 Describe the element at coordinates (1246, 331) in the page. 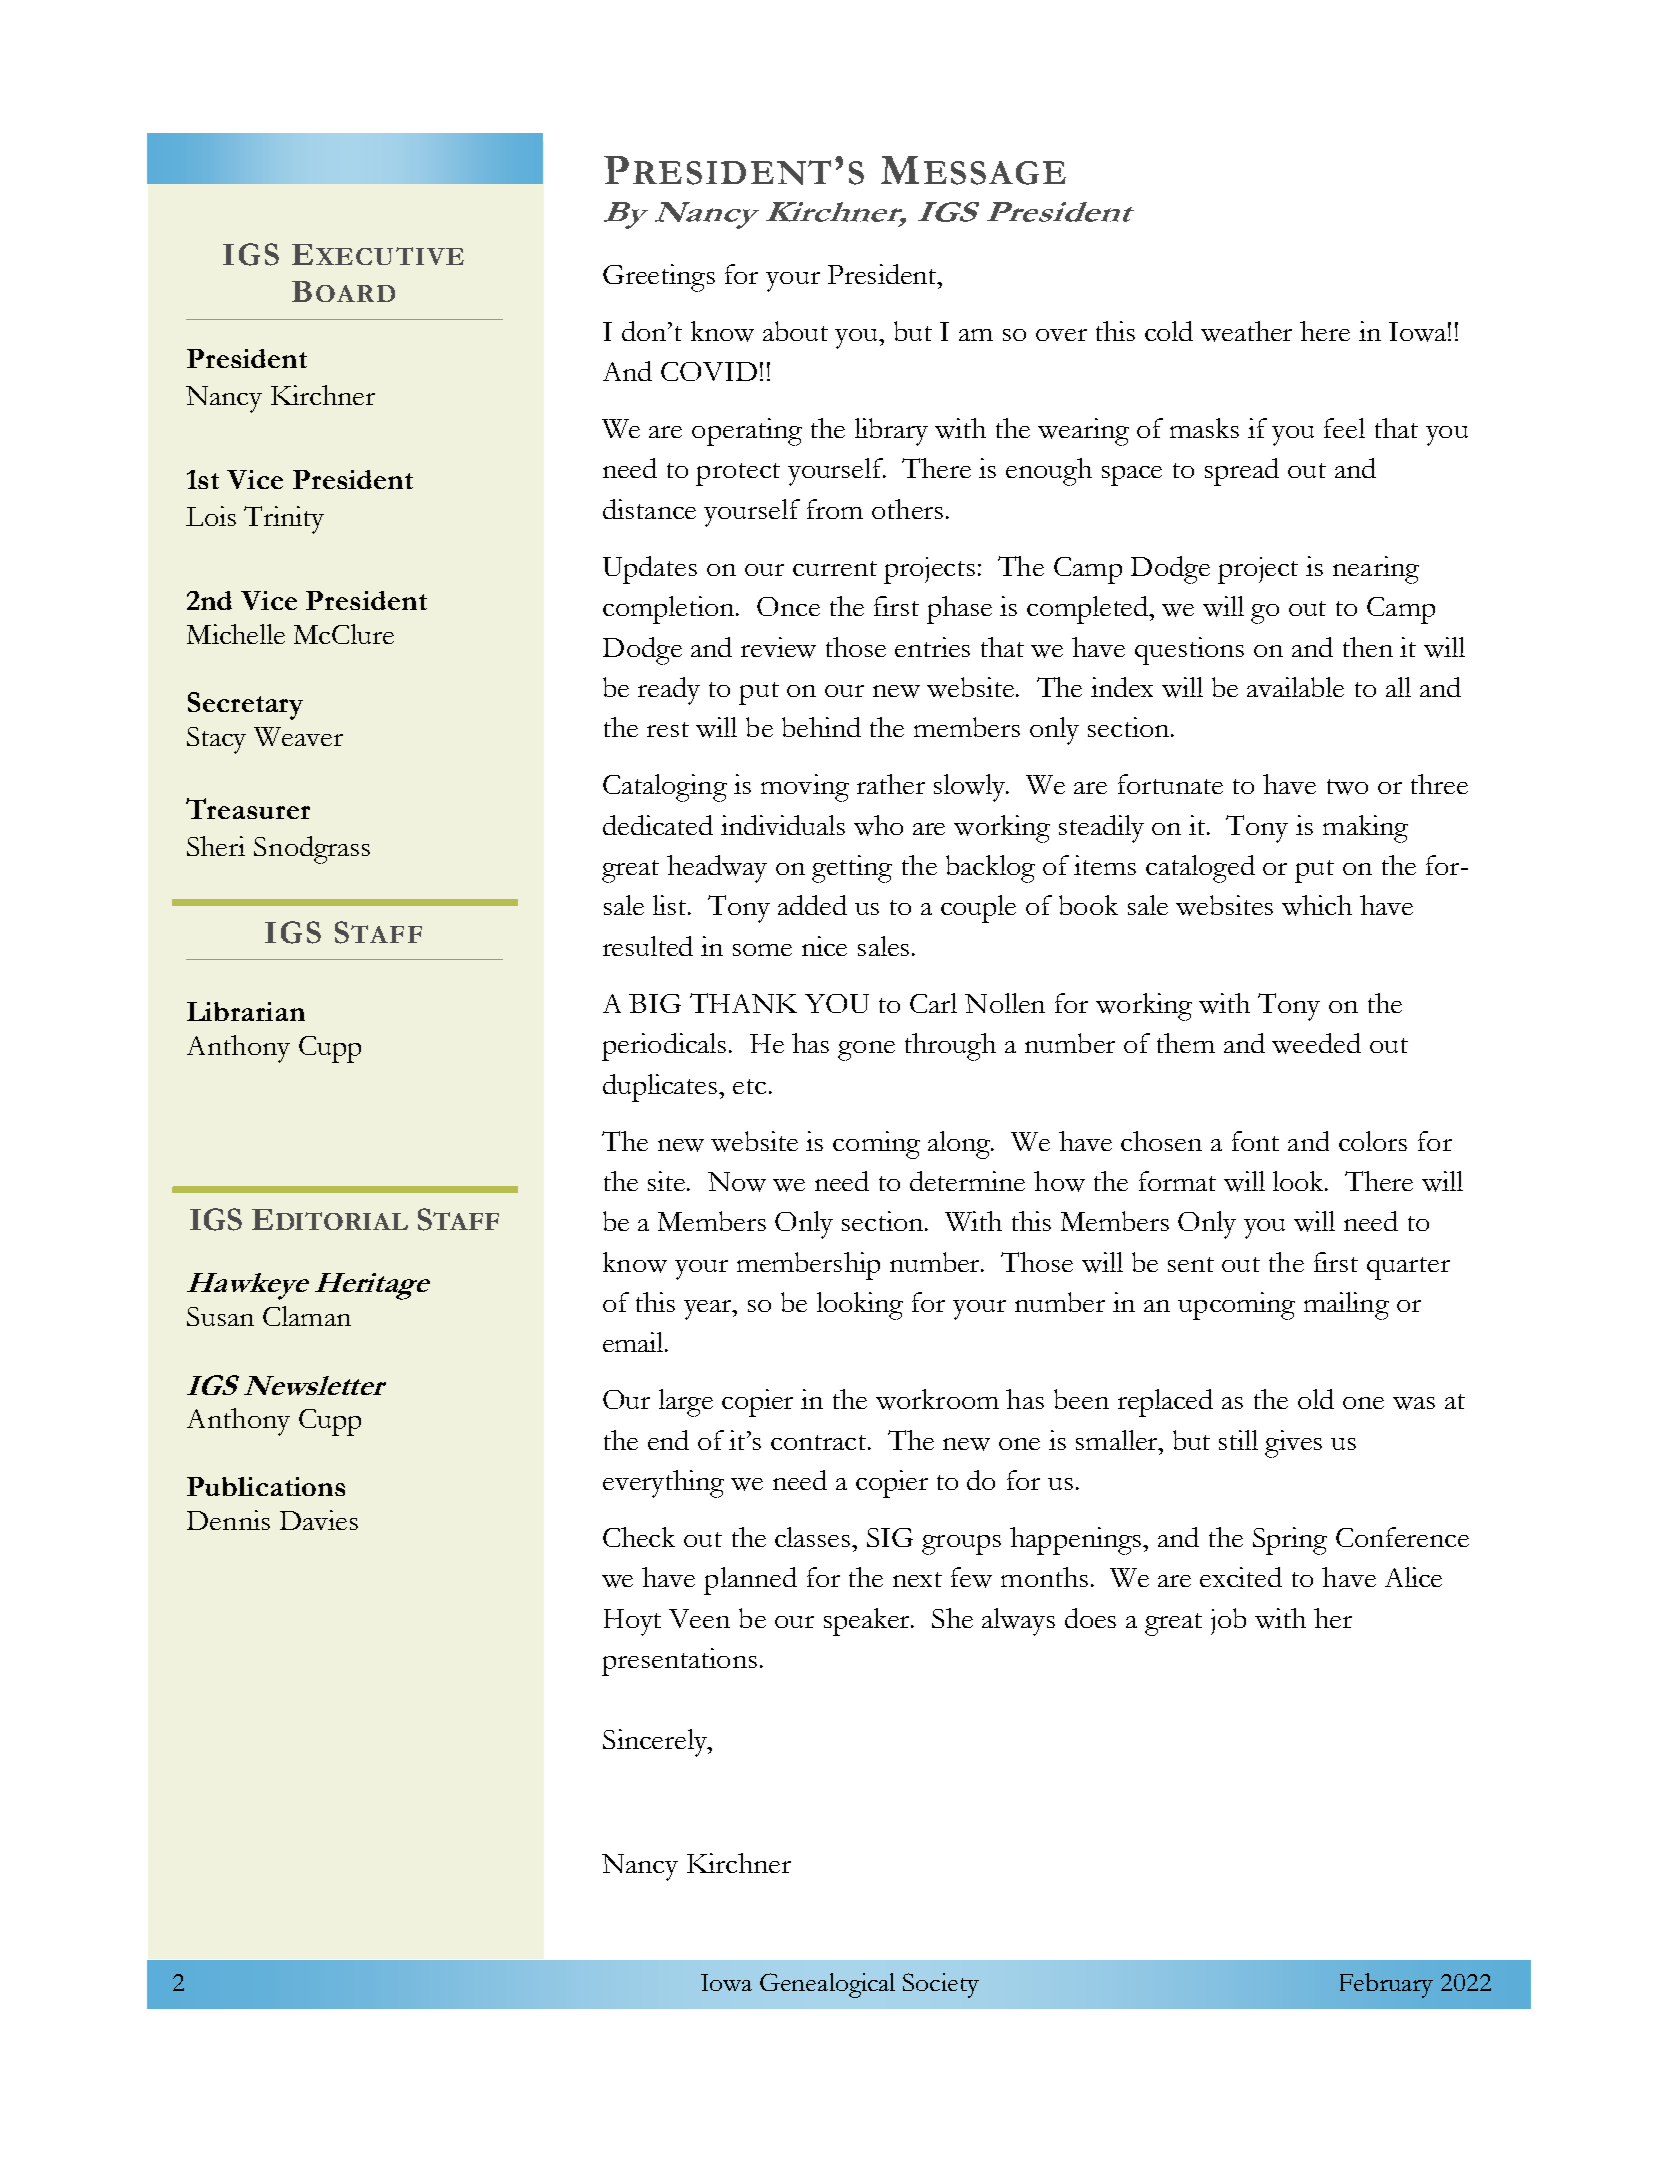

I see `weather` at that location.
